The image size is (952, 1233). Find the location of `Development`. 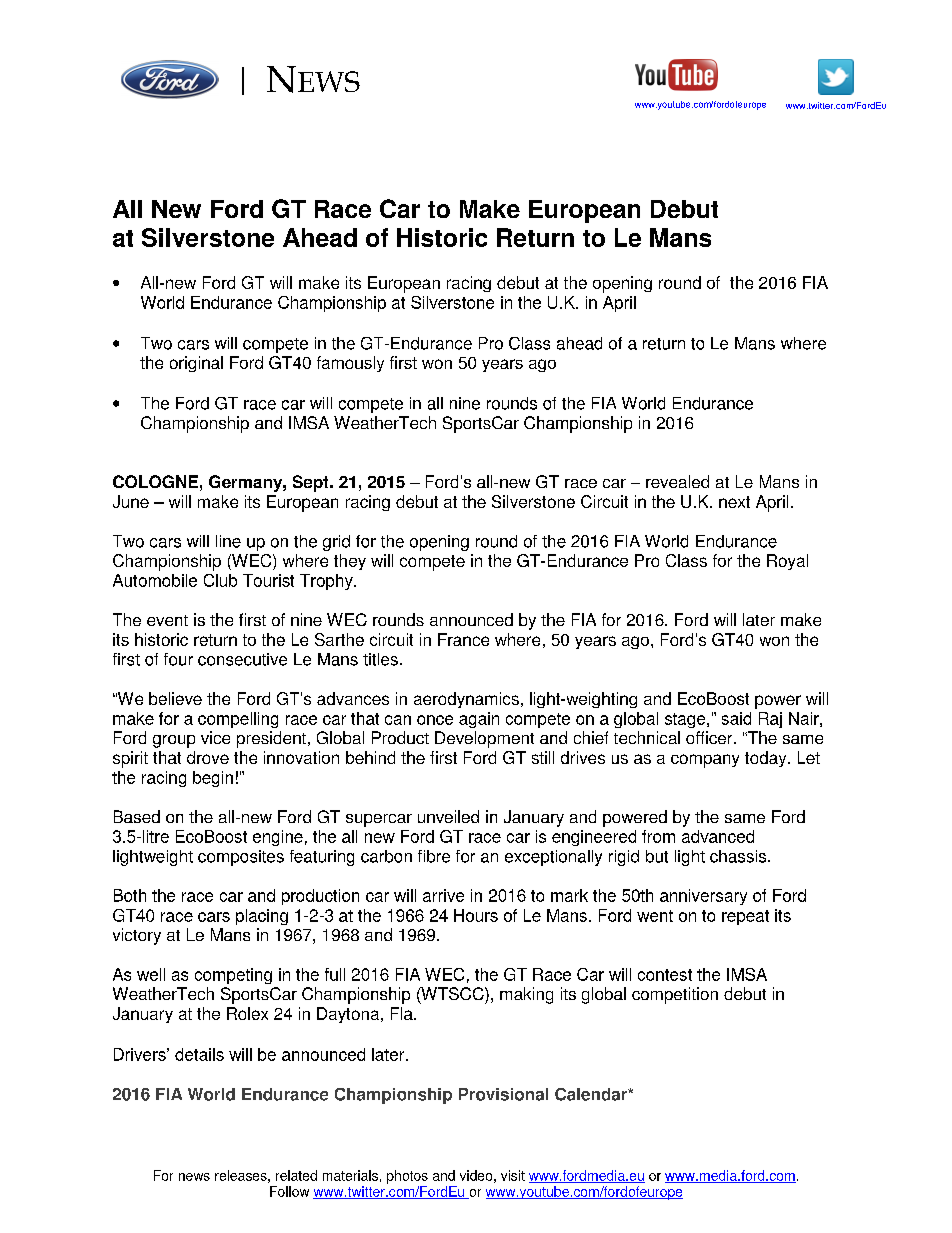

Development is located at coordinates (484, 739).
